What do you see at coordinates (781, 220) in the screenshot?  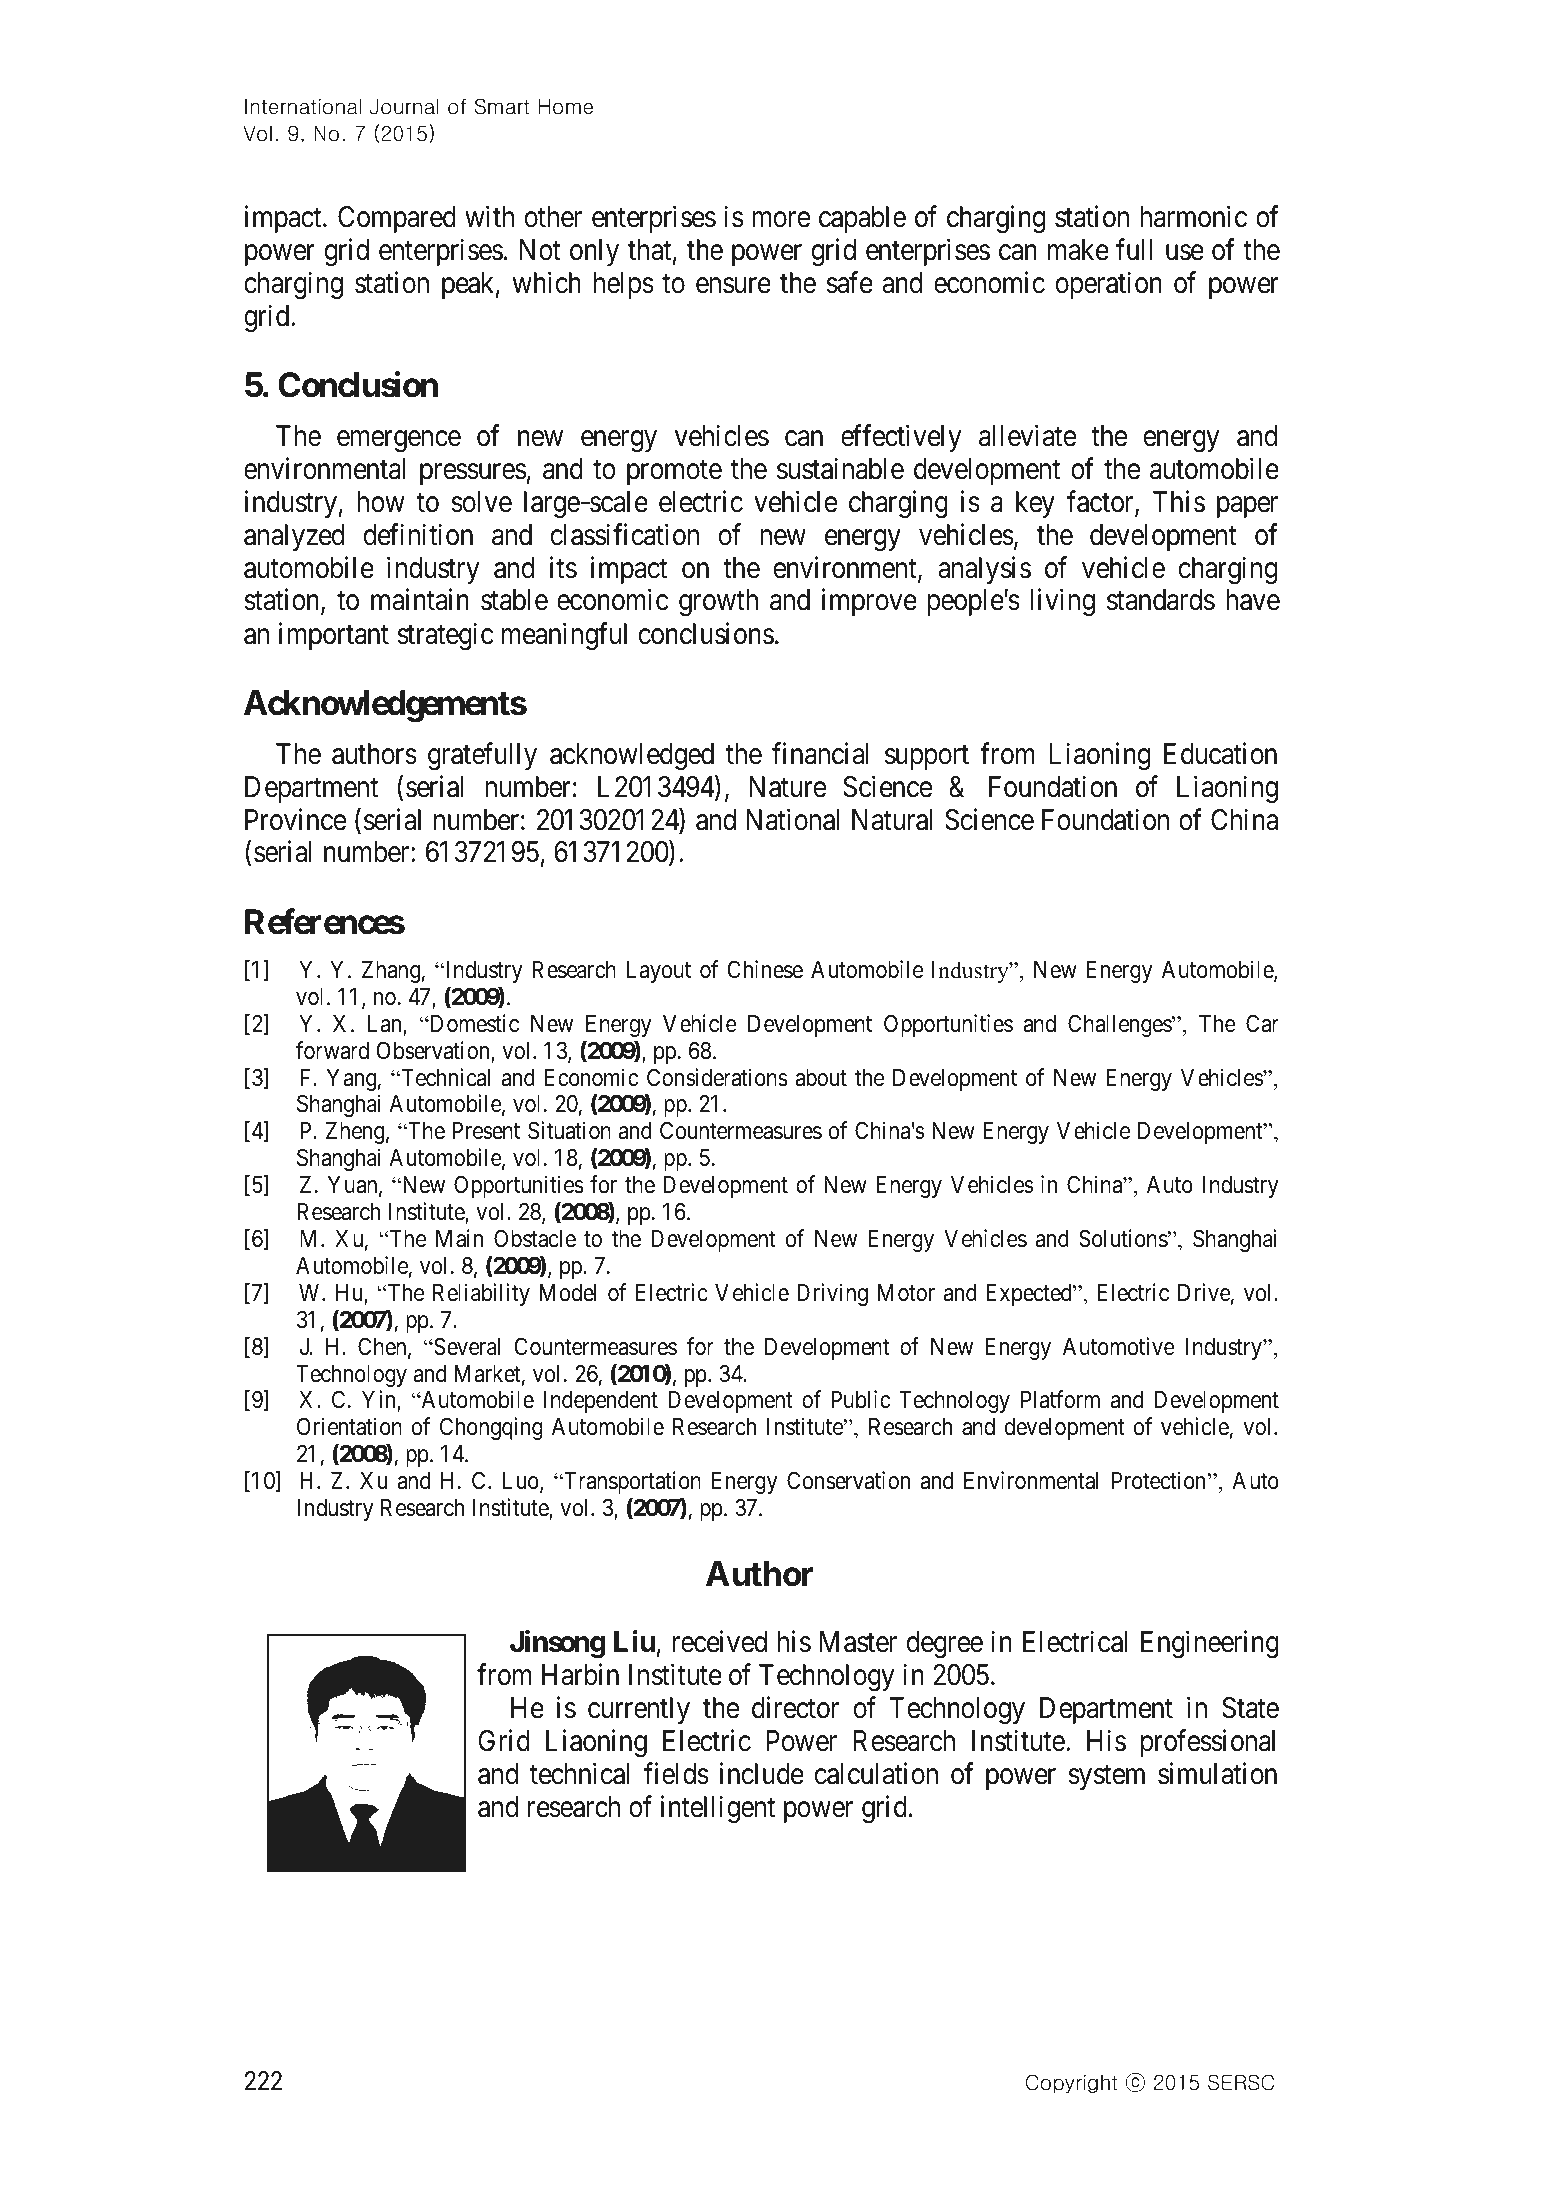 I see `more` at bounding box center [781, 220].
